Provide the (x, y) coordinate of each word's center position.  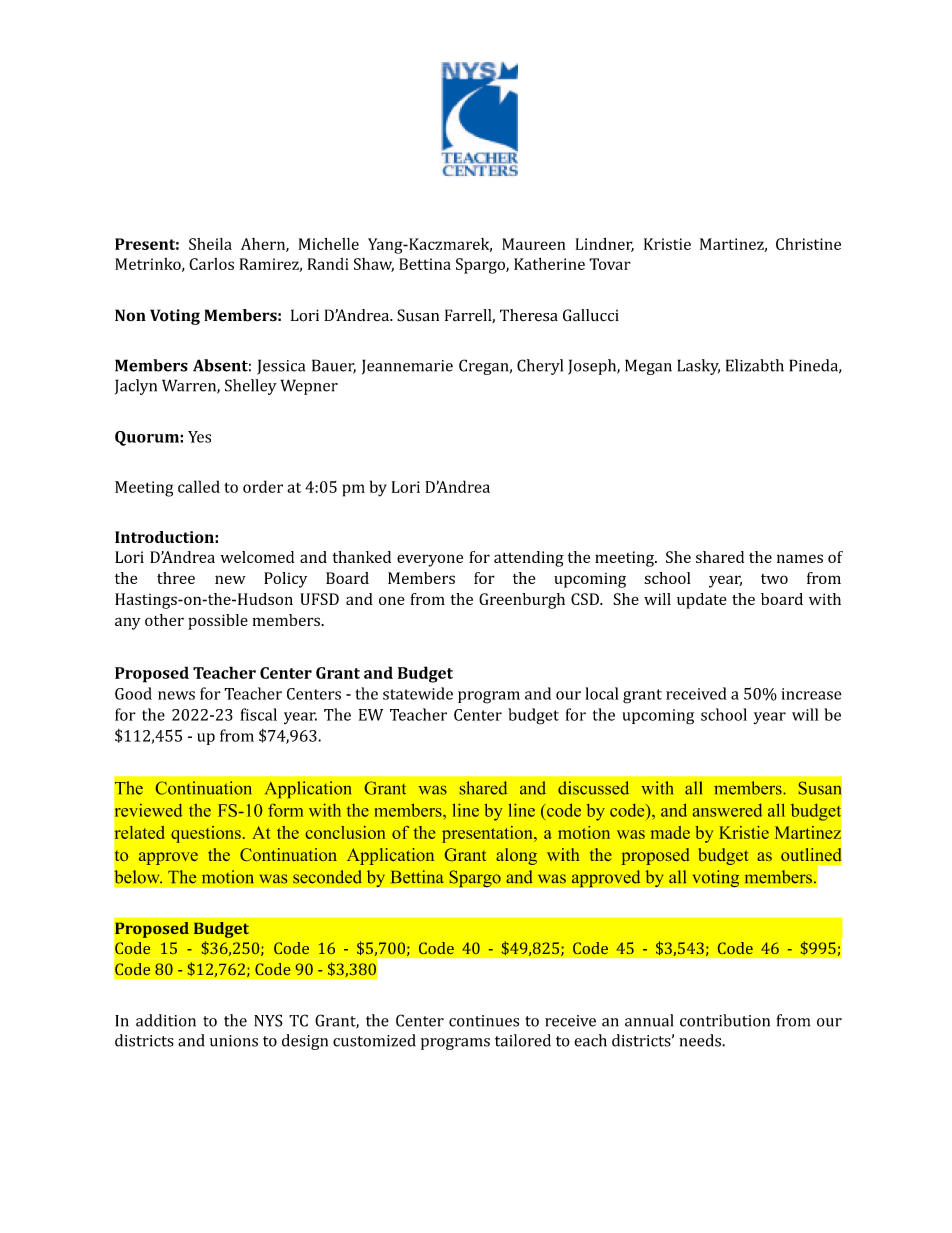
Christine (808, 244)
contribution (725, 1020)
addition (166, 1020)
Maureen (533, 244)
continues (484, 1021)
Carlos (211, 264)
